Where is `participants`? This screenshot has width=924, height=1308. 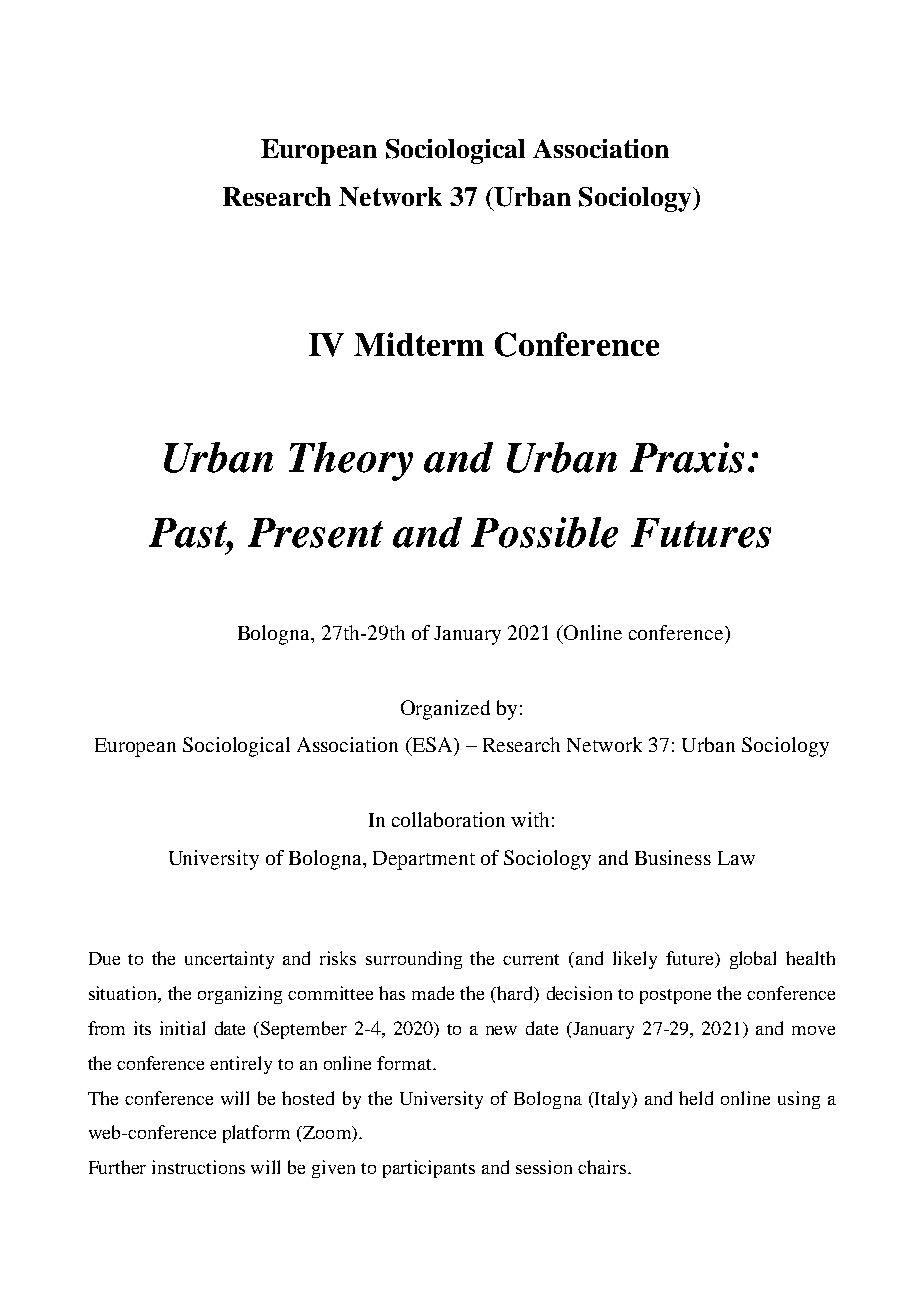 participants is located at coordinates (429, 1169).
